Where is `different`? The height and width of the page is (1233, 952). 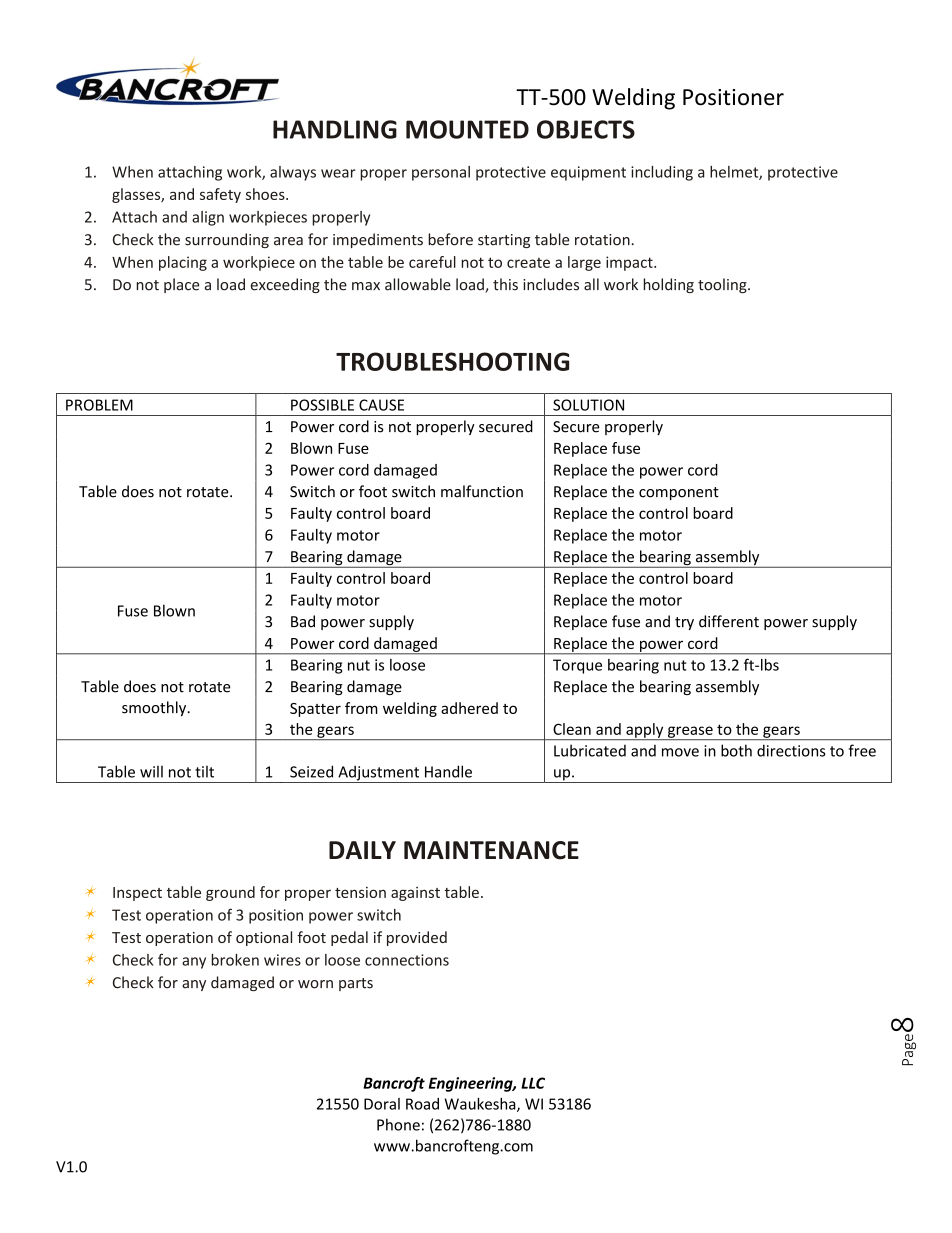 different is located at coordinates (729, 621).
